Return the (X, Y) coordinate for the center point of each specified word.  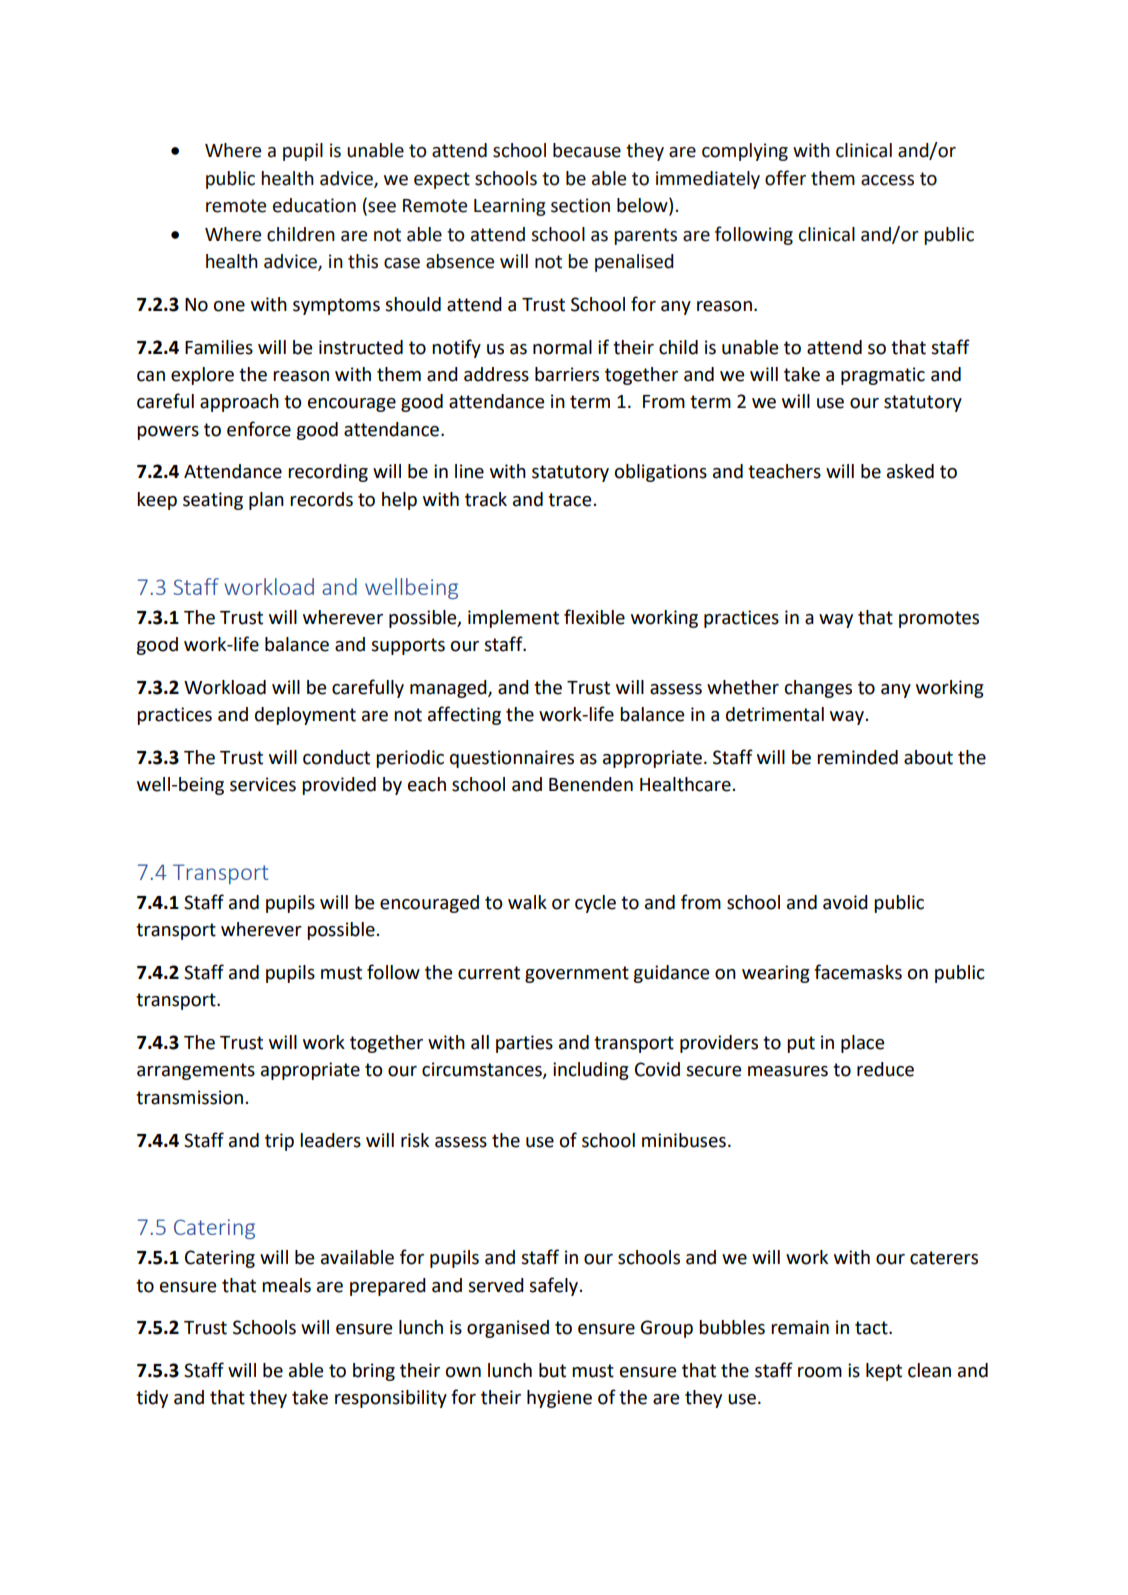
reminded (857, 757)
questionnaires (512, 759)
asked (910, 471)
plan (266, 501)
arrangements (196, 1071)
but (552, 1370)
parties (524, 1044)
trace (569, 500)
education (314, 205)
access (887, 180)
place (862, 1044)
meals (286, 1285)
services (263, 784)
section (580, 205)
